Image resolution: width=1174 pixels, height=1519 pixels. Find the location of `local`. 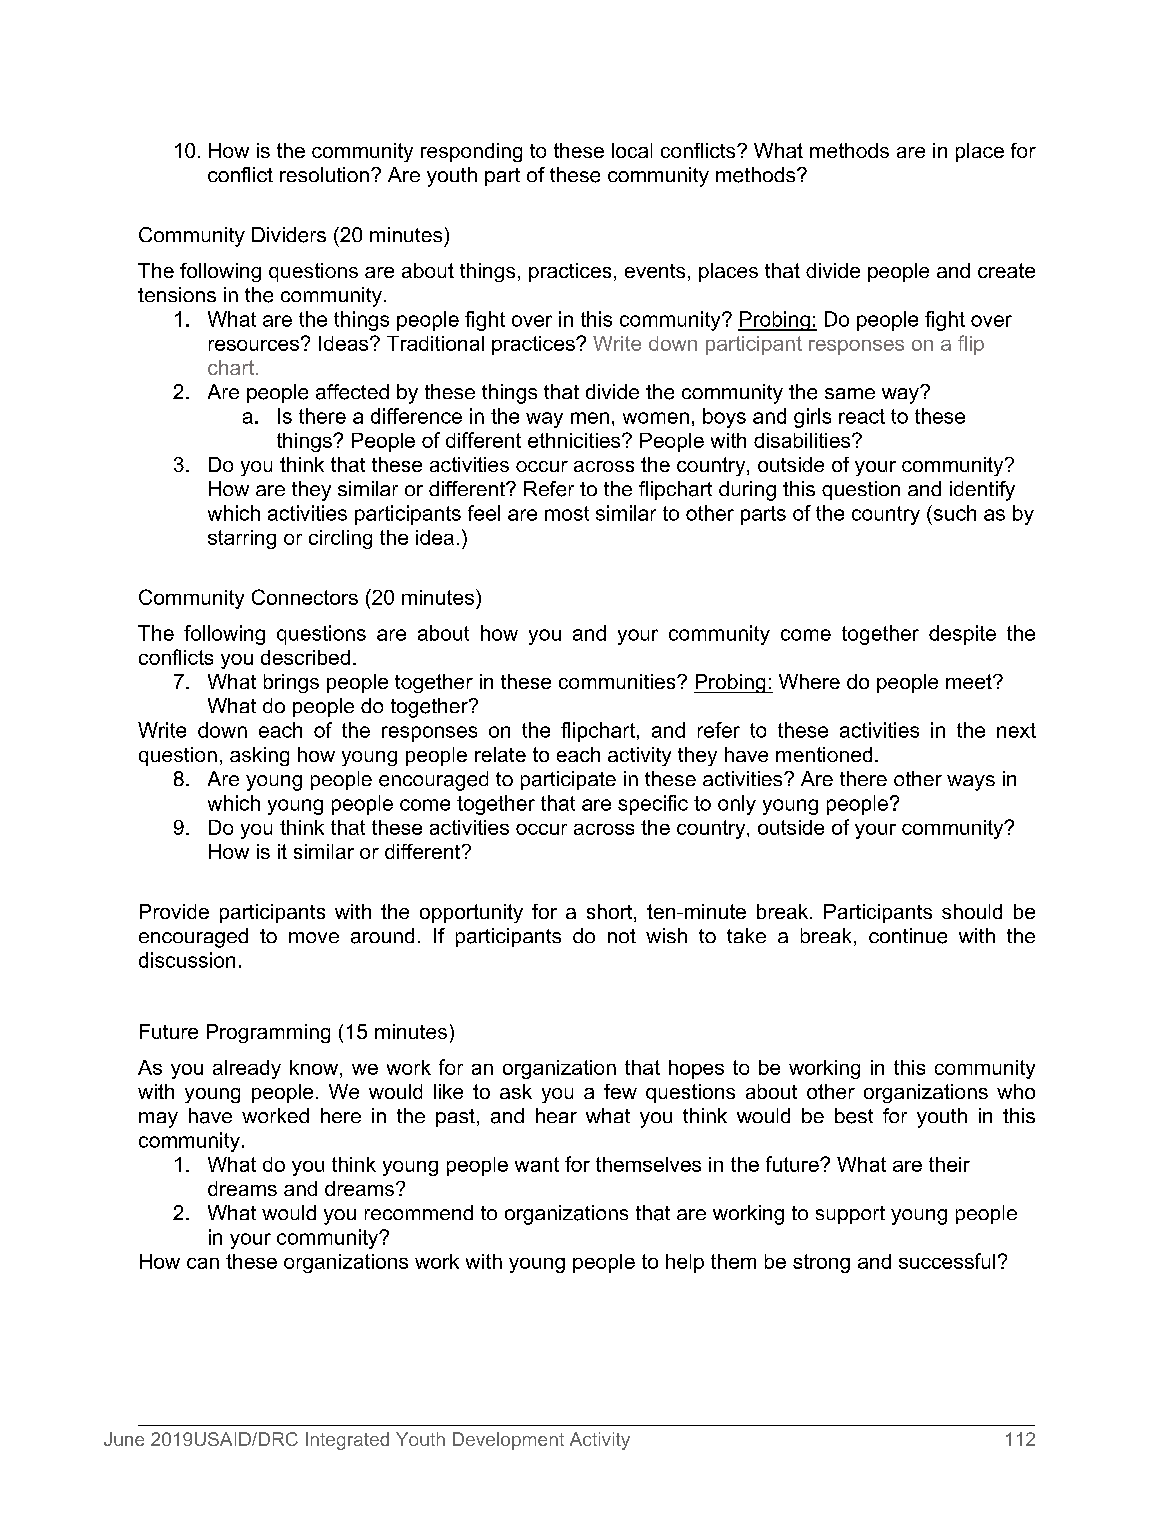

local is located at coordinates (632, 150).
